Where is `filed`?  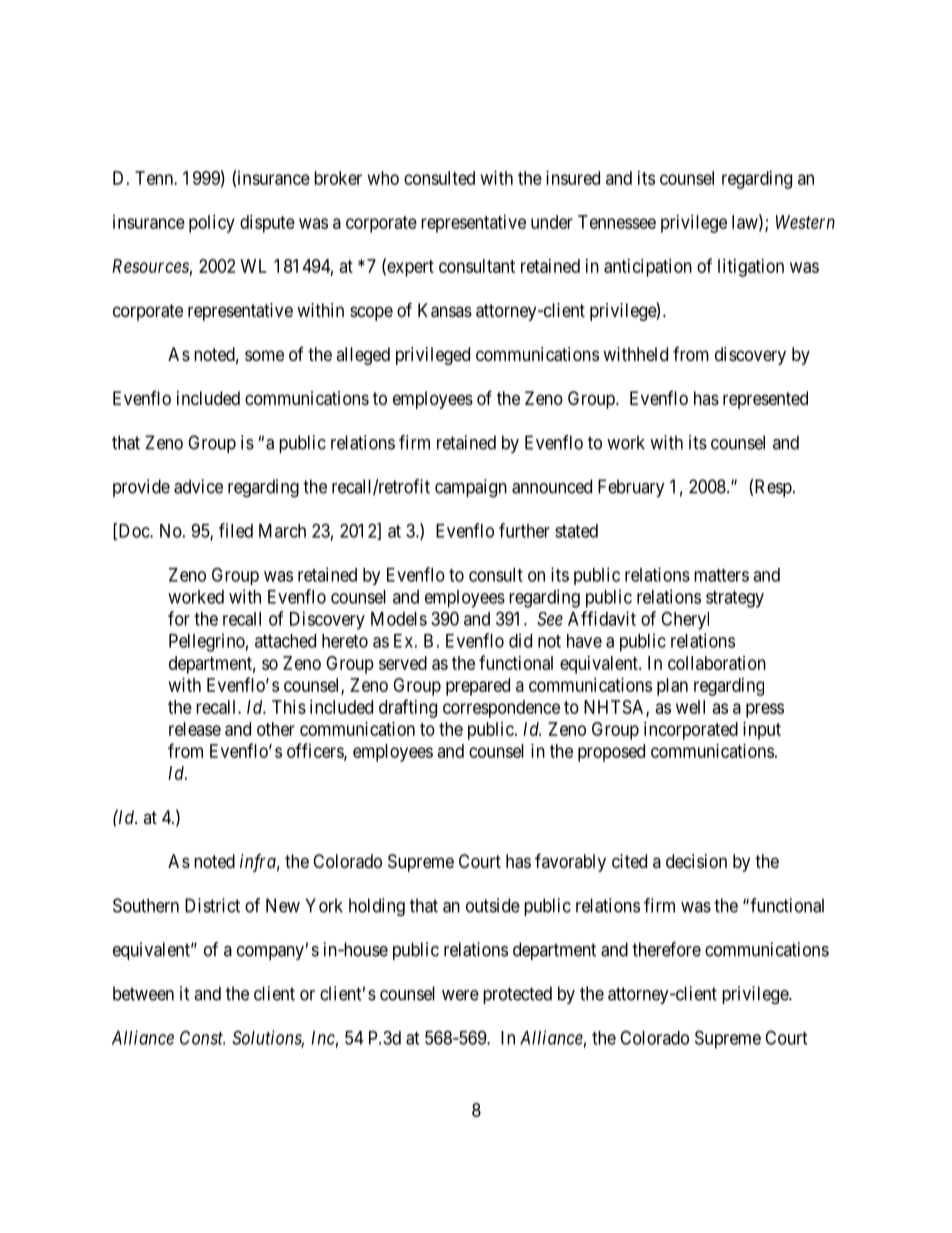 filed is located at coordinates (236, 530).
